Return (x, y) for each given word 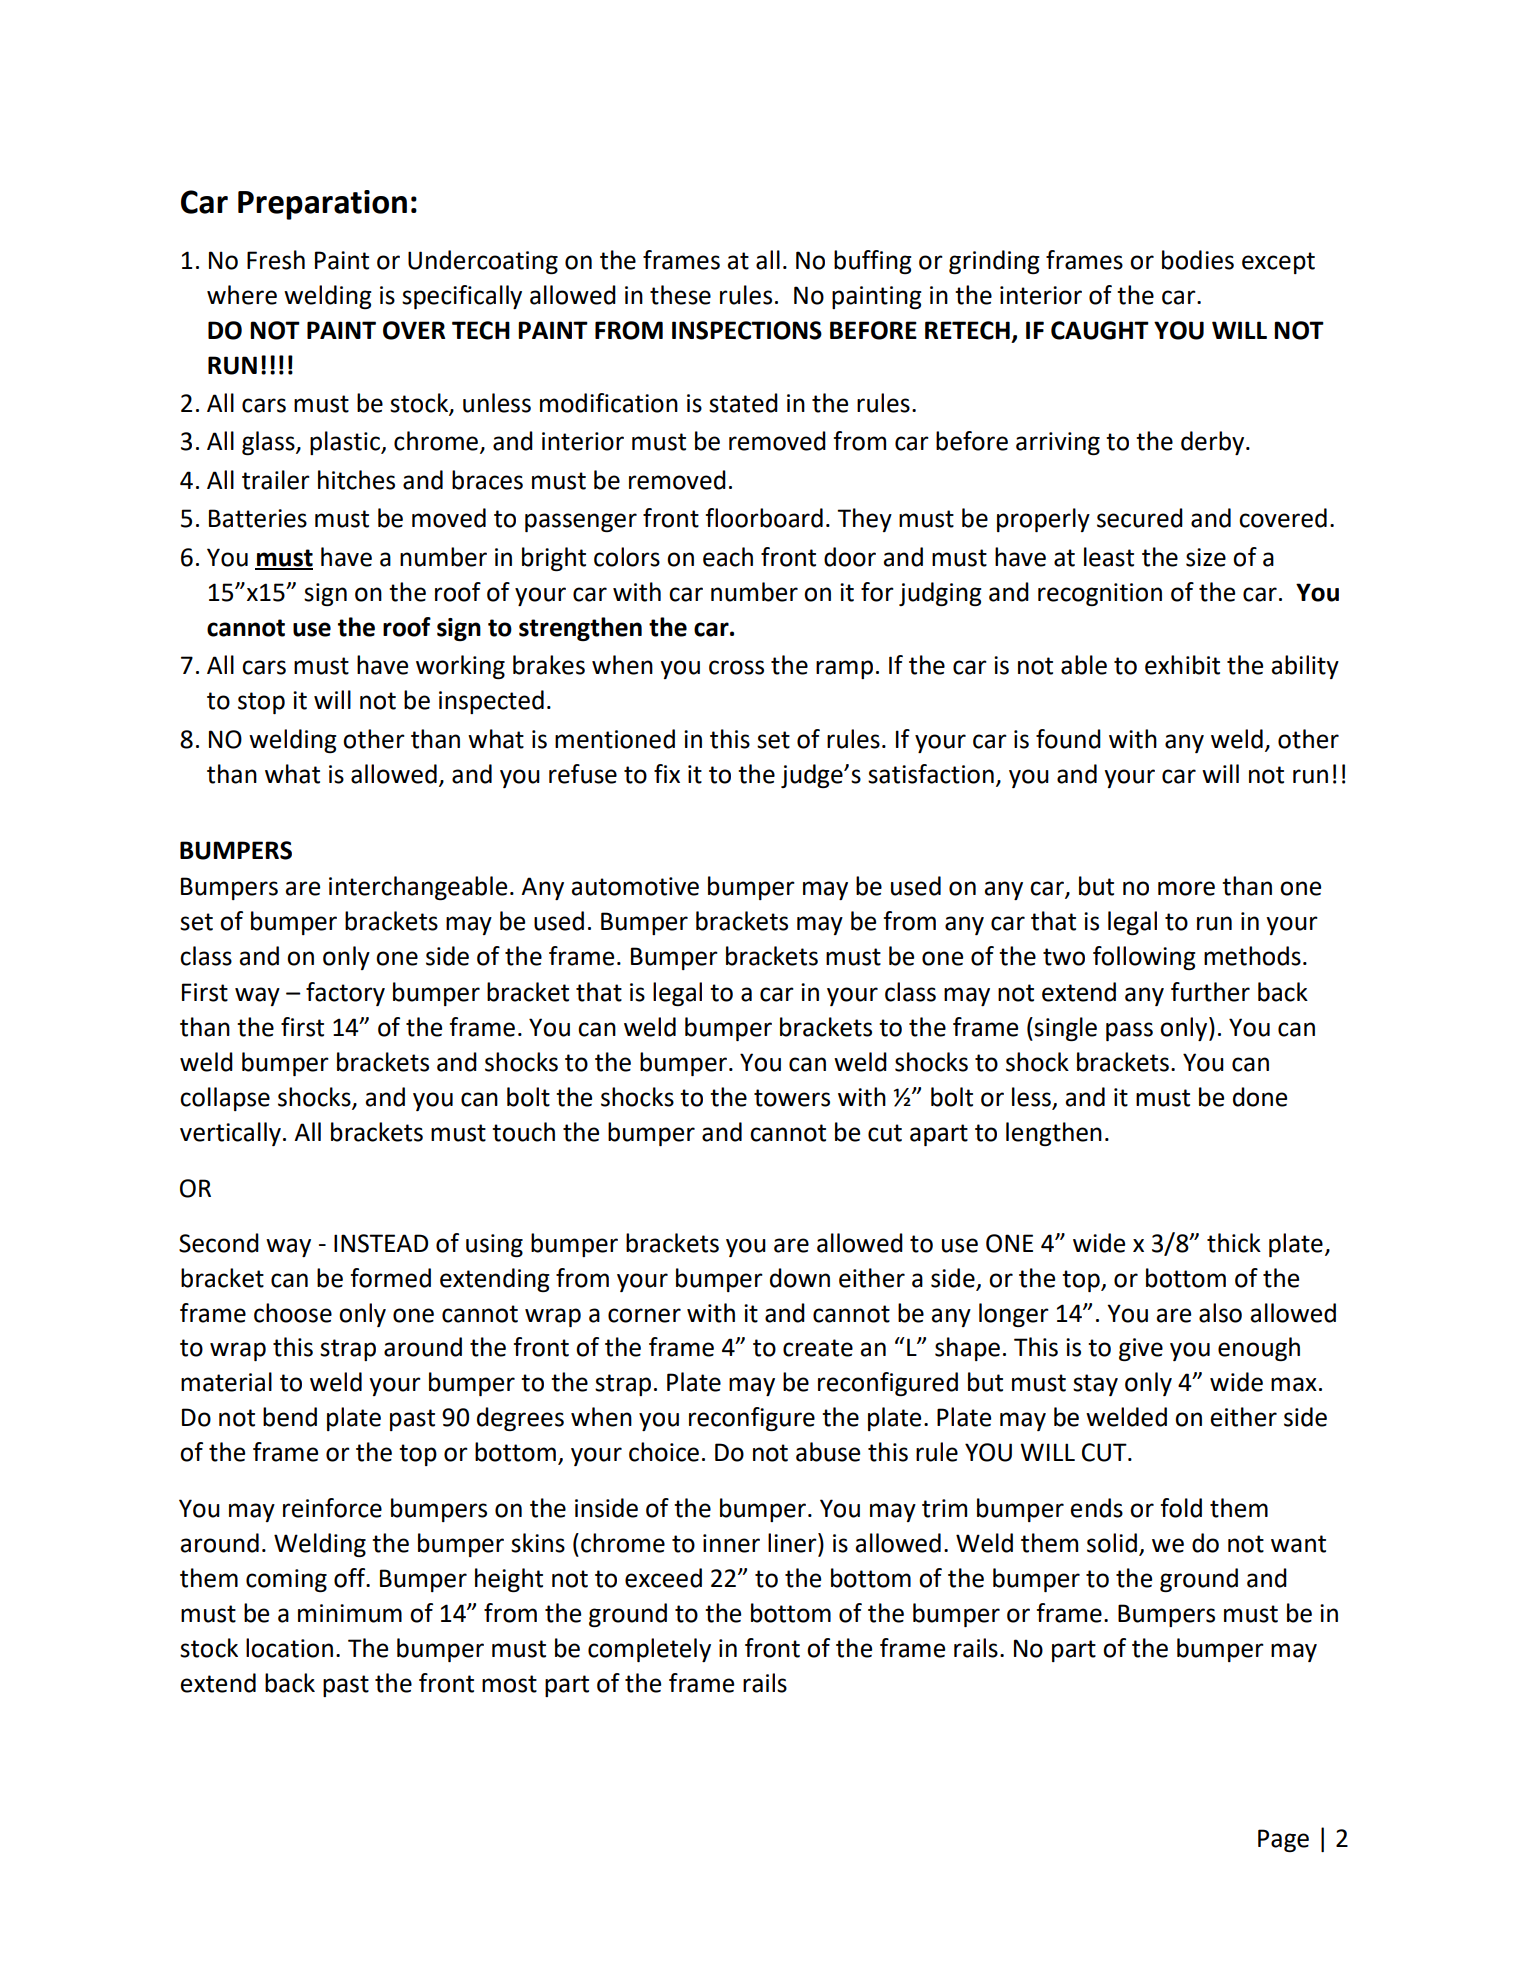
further (1210, 992)
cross (736, 667)
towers (792, 1098)
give (1141, 1350)
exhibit (1182, 665)
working (460, 667)
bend (290, 1417)
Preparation (322, 205)
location (289, 1648)
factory (345, 994)
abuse (828, 1452)
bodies (1198, 260)
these (680, 295)
